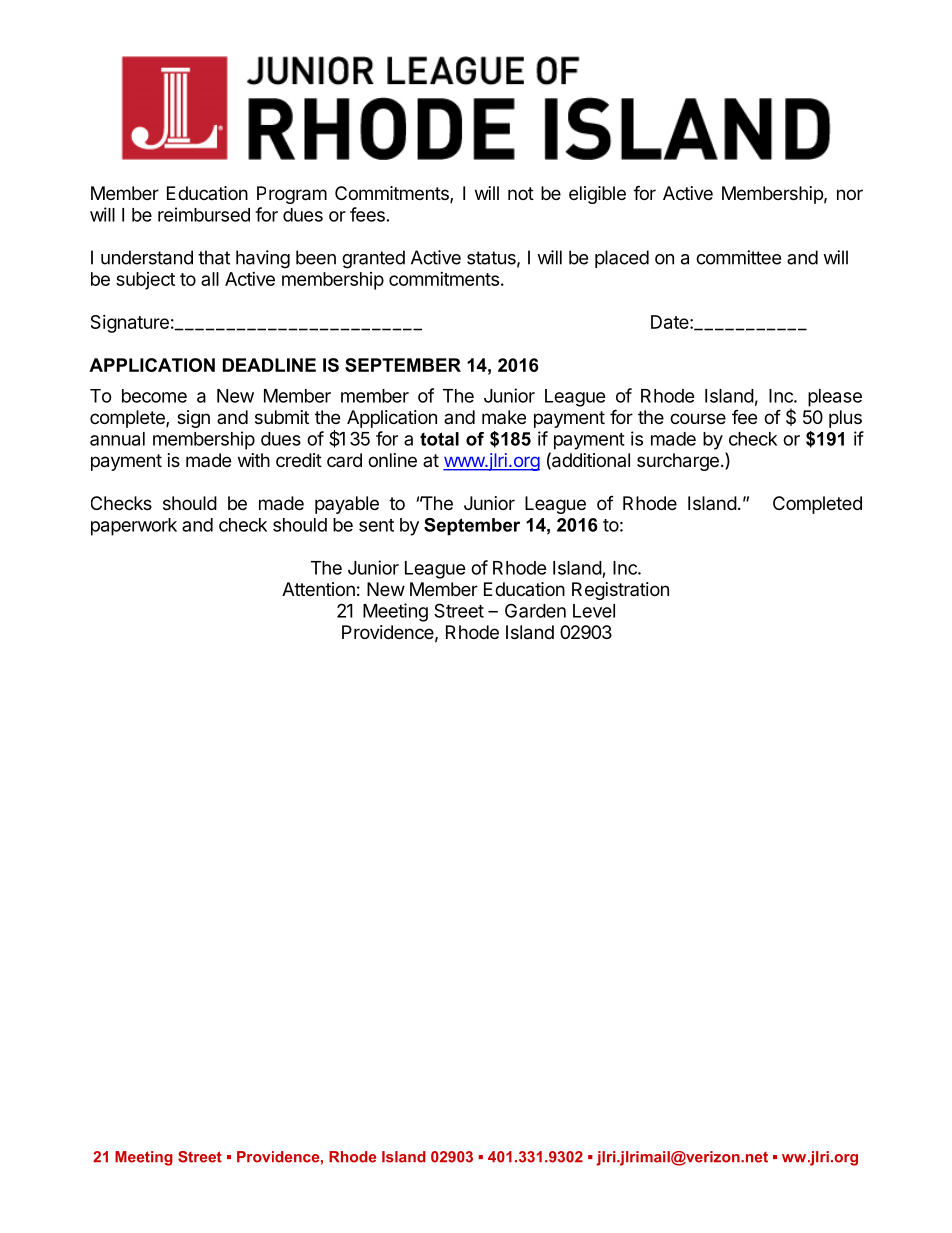 This screenshot has height=1233, width=952. I want to click on Attention, so click(318, 589).
